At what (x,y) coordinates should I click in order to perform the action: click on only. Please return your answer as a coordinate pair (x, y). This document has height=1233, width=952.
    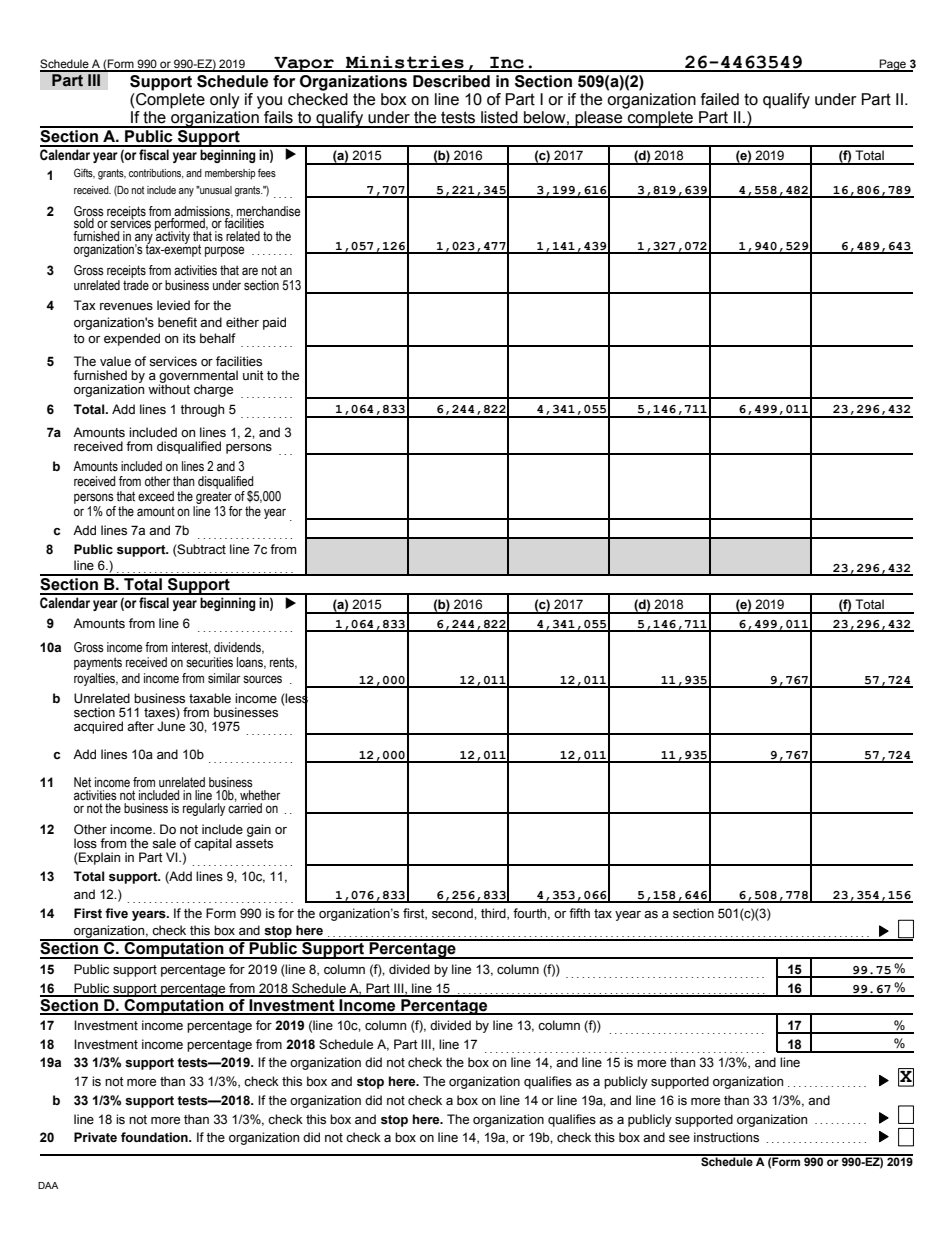
    Looking at the image, I should click on (225, 101).
